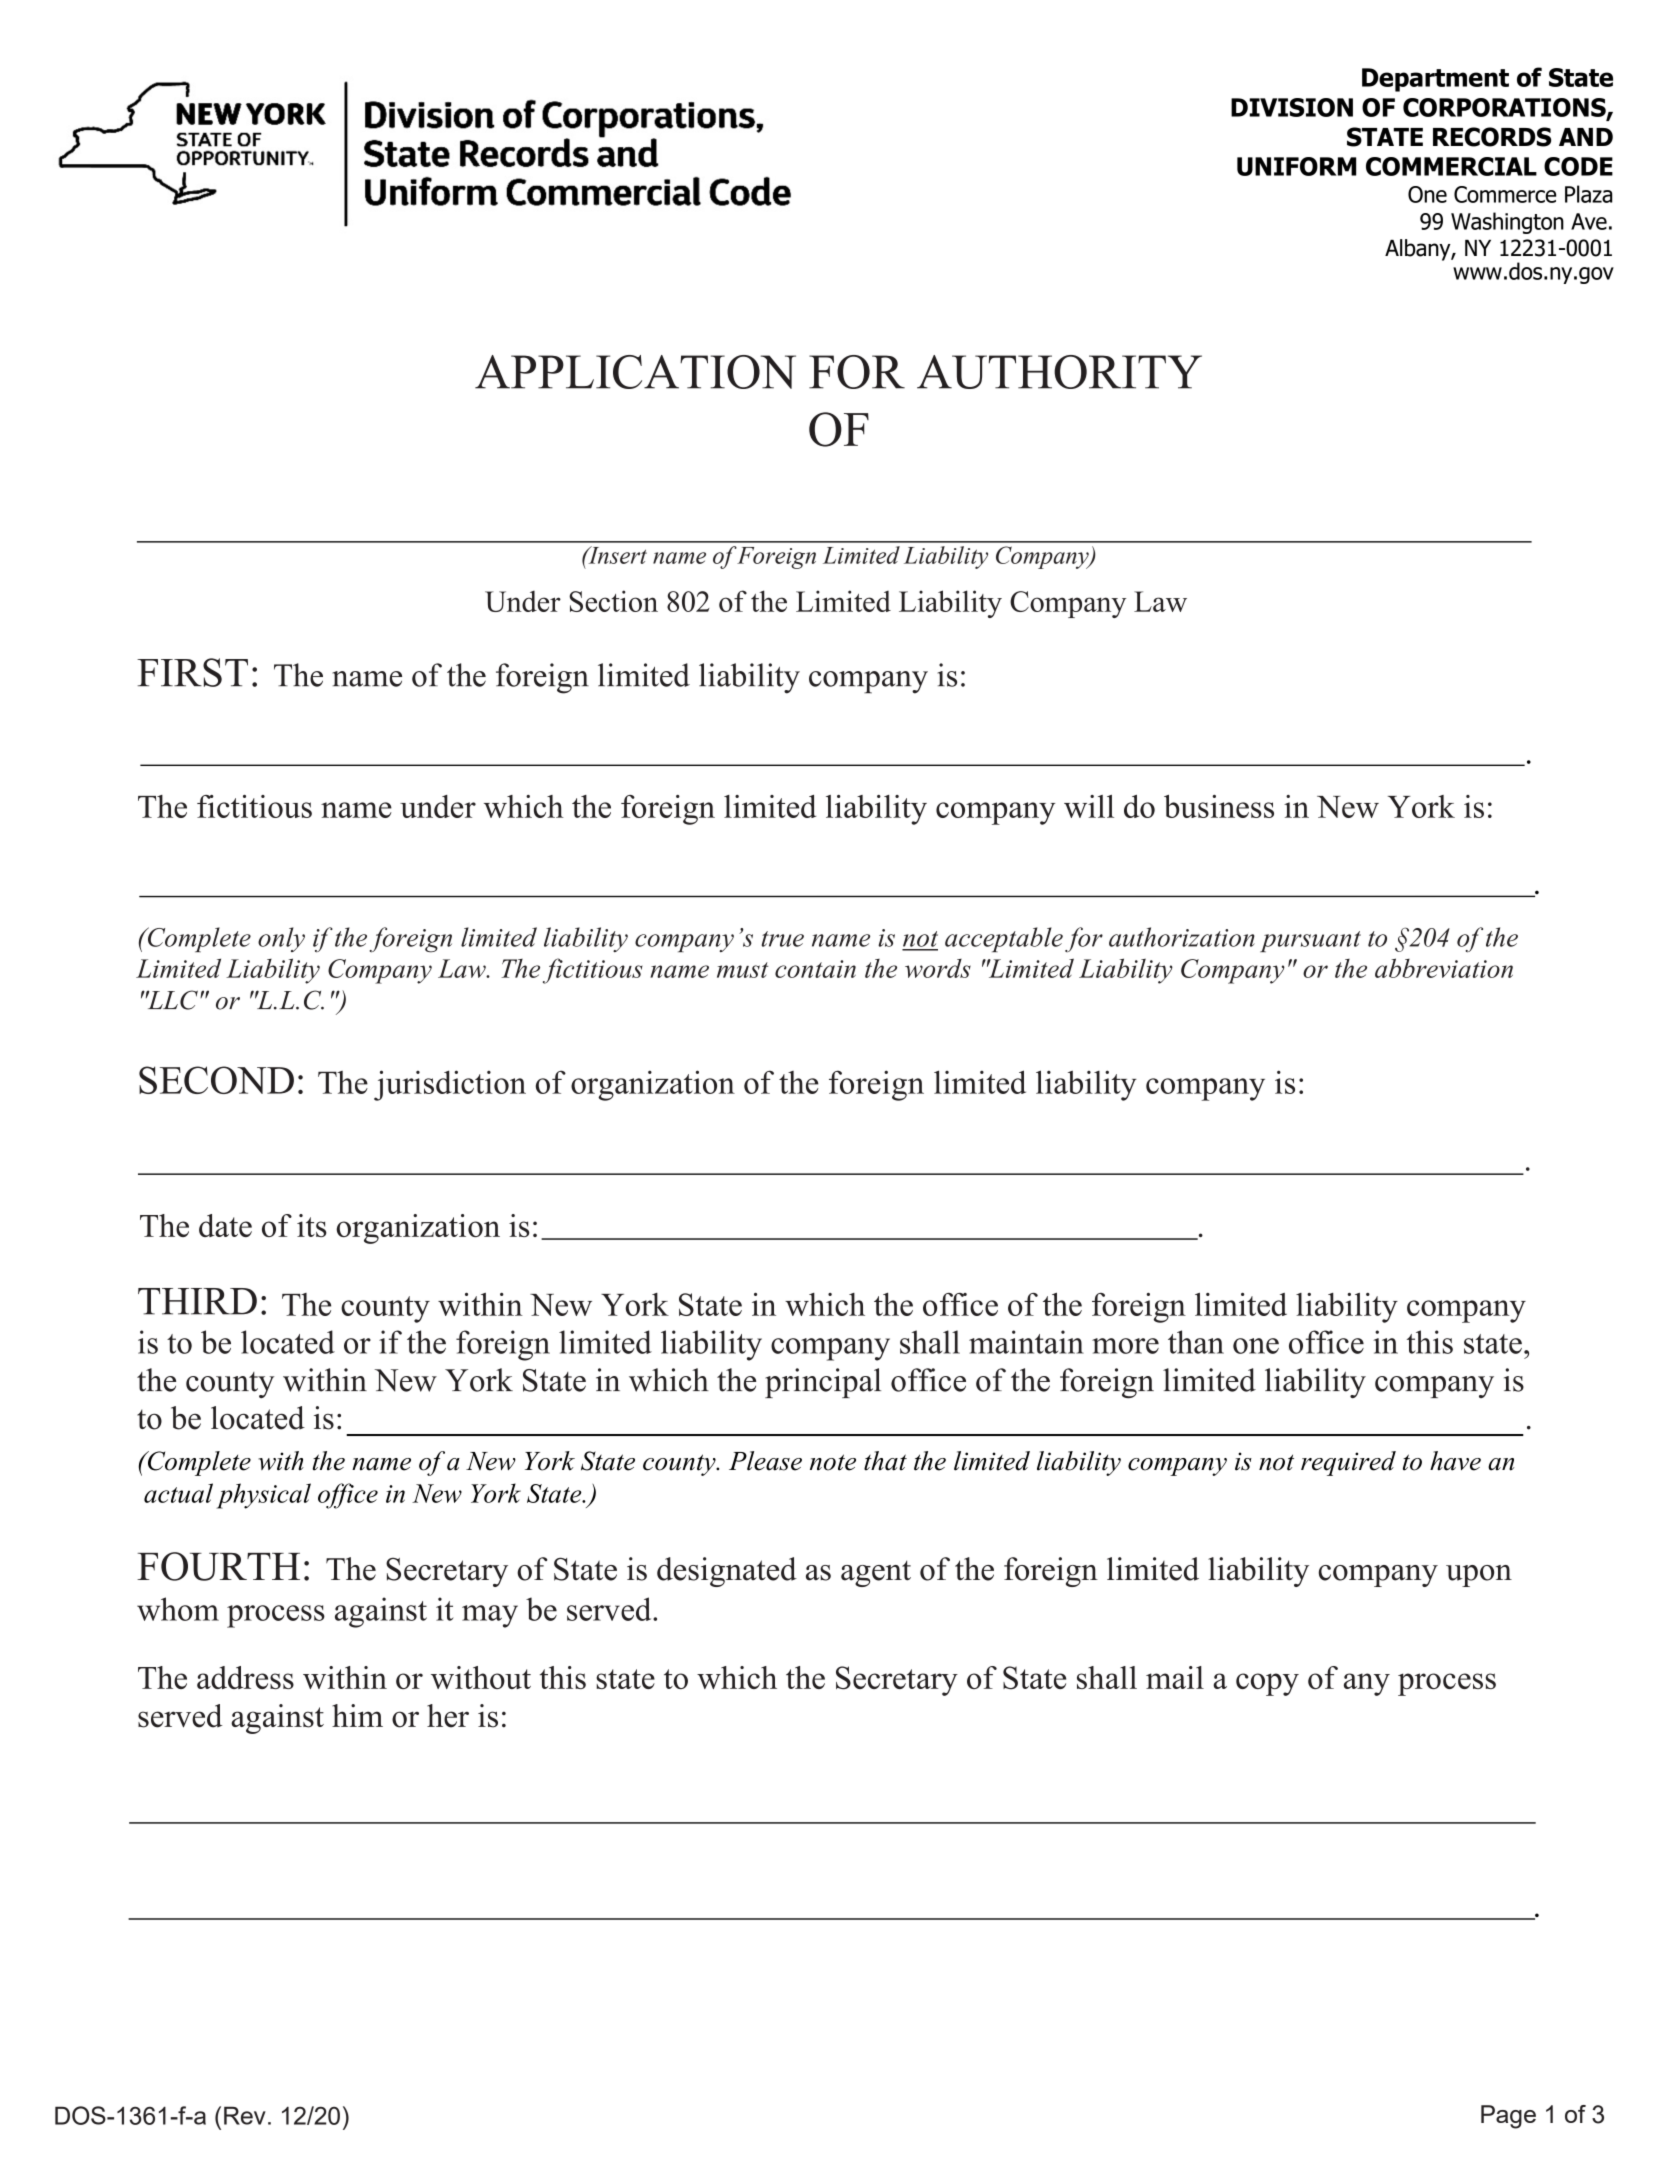 This screenshot has height=2168, width=1675. Describe the element at coordinates (264, 1496) in the screenshot. I see `physical` at that location.
